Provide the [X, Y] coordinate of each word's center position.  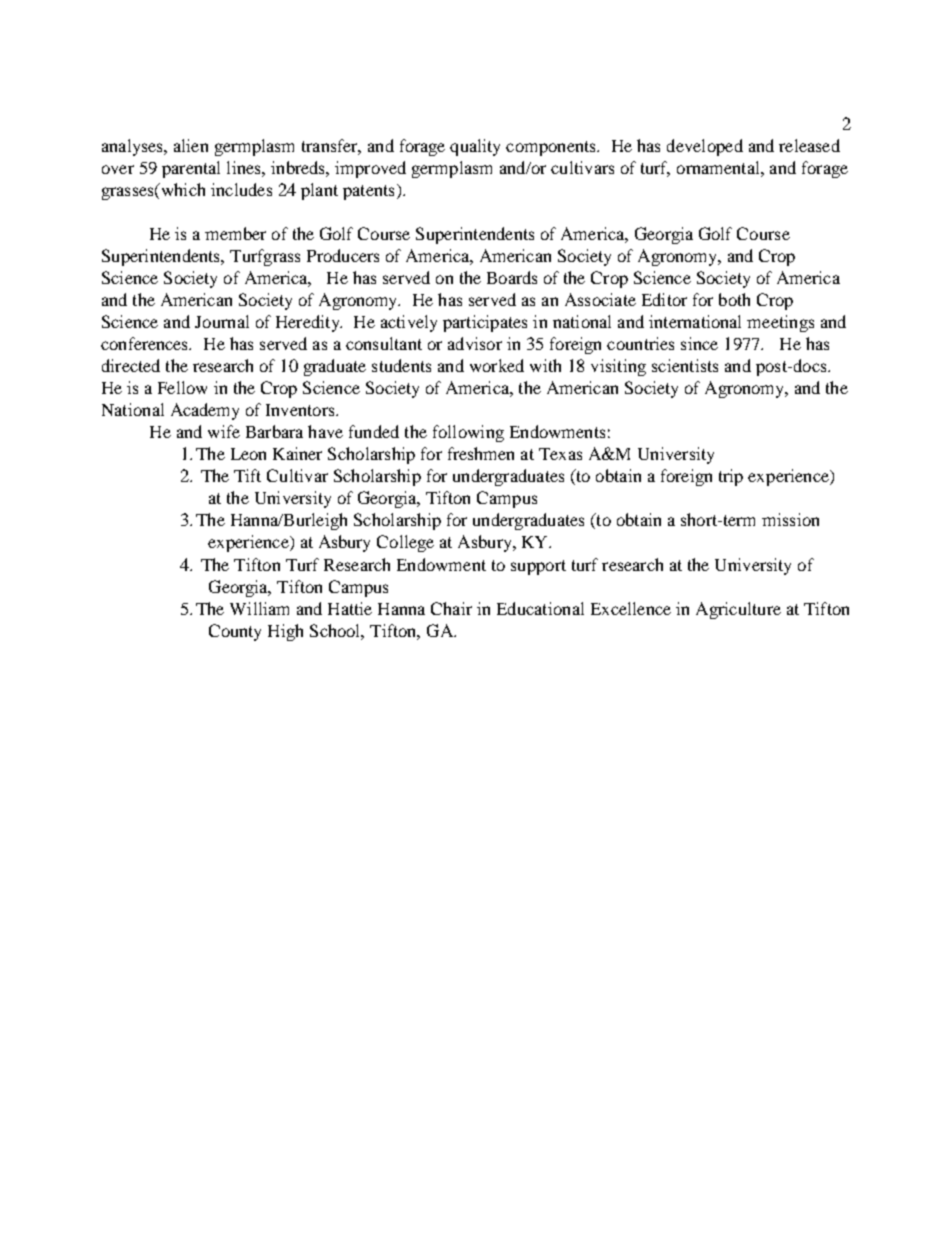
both [734, 299]
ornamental [719, 167]
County [235, 632]
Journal [222, 321]
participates [485, 323]
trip [731, 477]
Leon [248, 454]
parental [191, 169]
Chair [451, 608]
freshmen [481, 453]
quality [475, 147]
